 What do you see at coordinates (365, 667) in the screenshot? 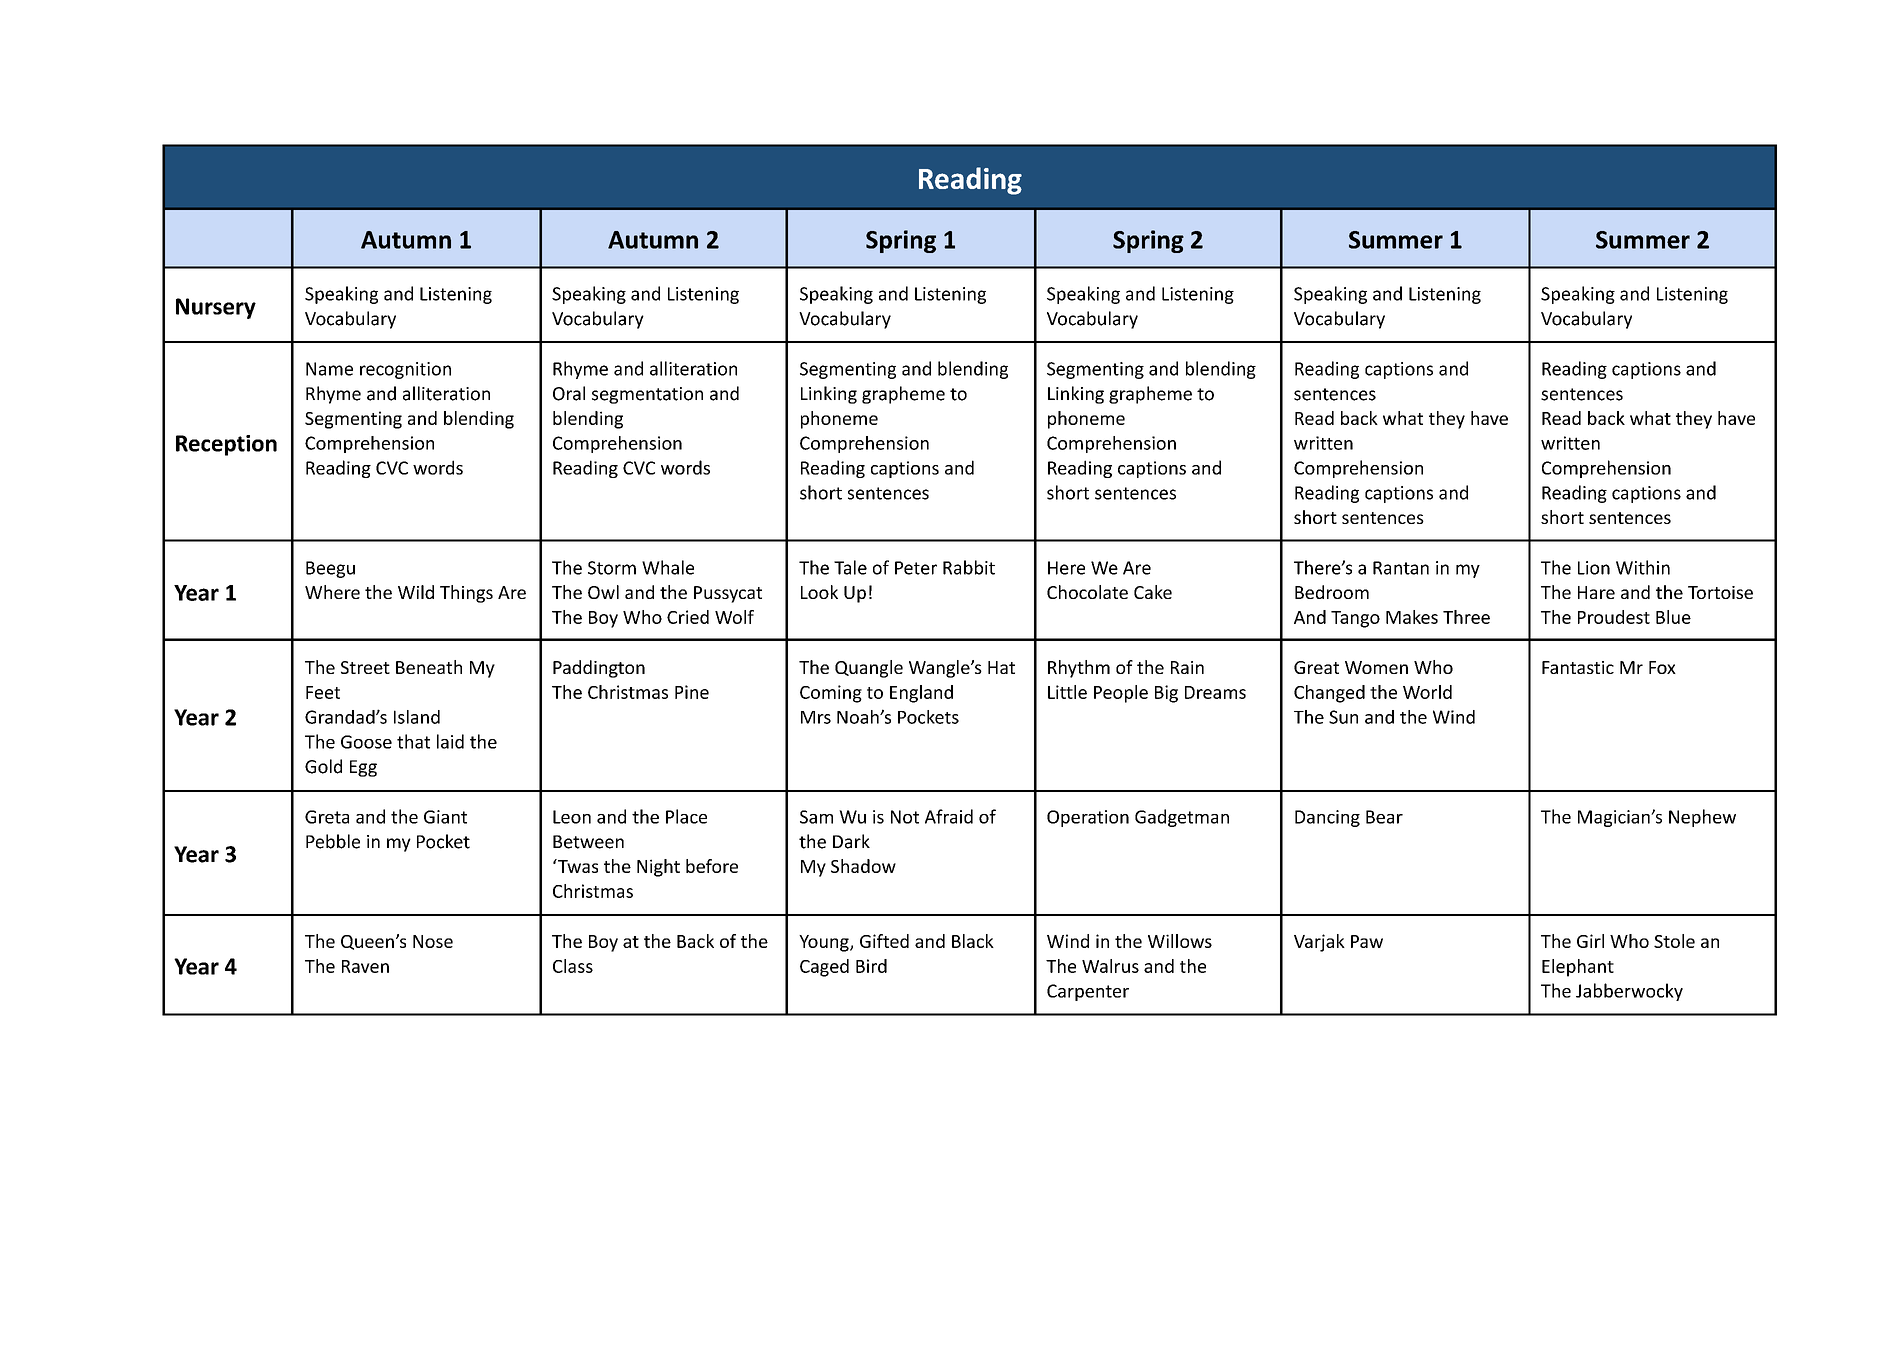
I see `Street` at bounding box center [365, 667].
